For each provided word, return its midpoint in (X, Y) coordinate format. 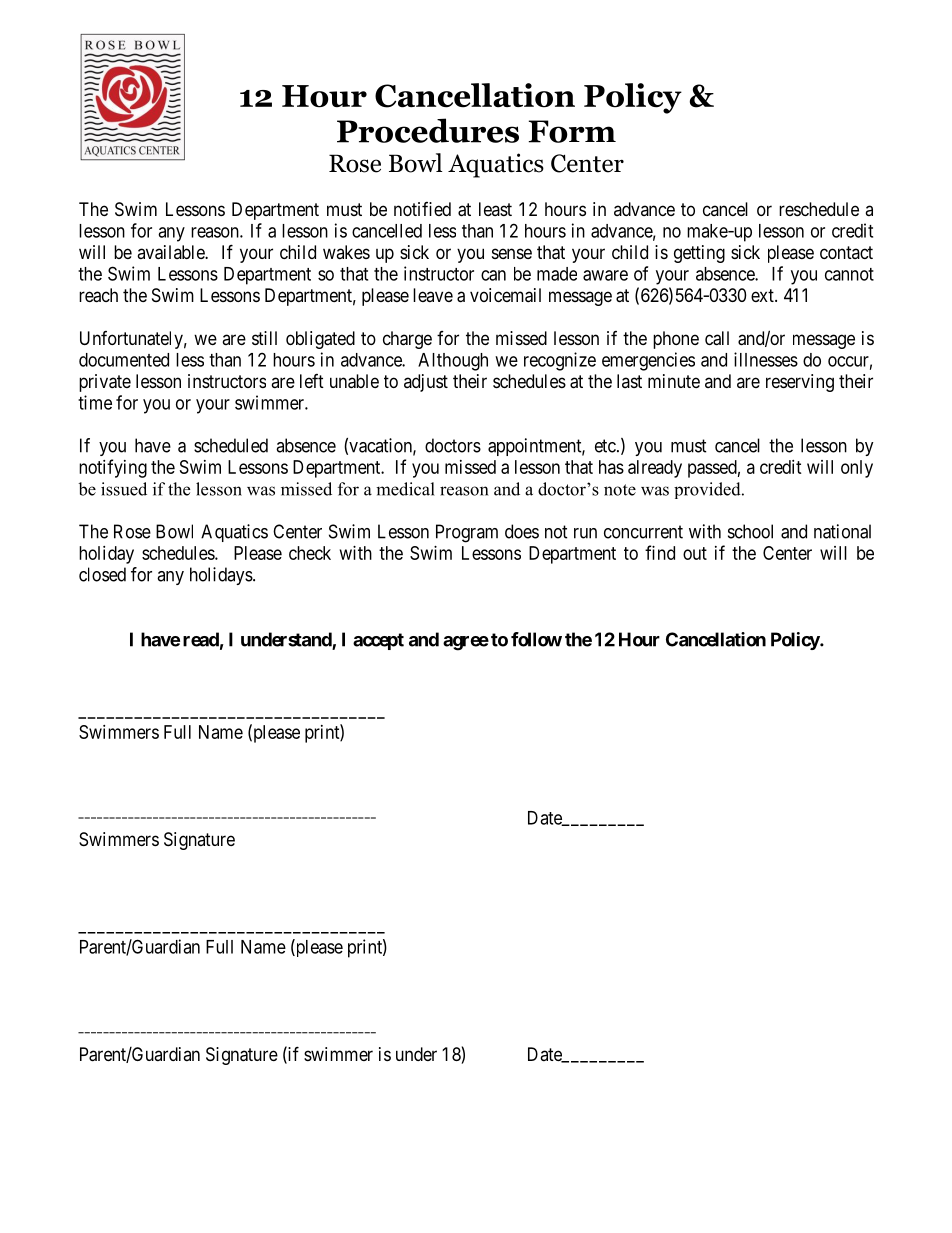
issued (124, 489)
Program (467, 533)
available (171, 252)
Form (572, 131)
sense (512, 253)
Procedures (428, 130)
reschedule (819, 209)
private (105, 383)
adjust (426, 383)
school (750, 531)
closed (102, 574)
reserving (800, 383)
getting (699, 254)
